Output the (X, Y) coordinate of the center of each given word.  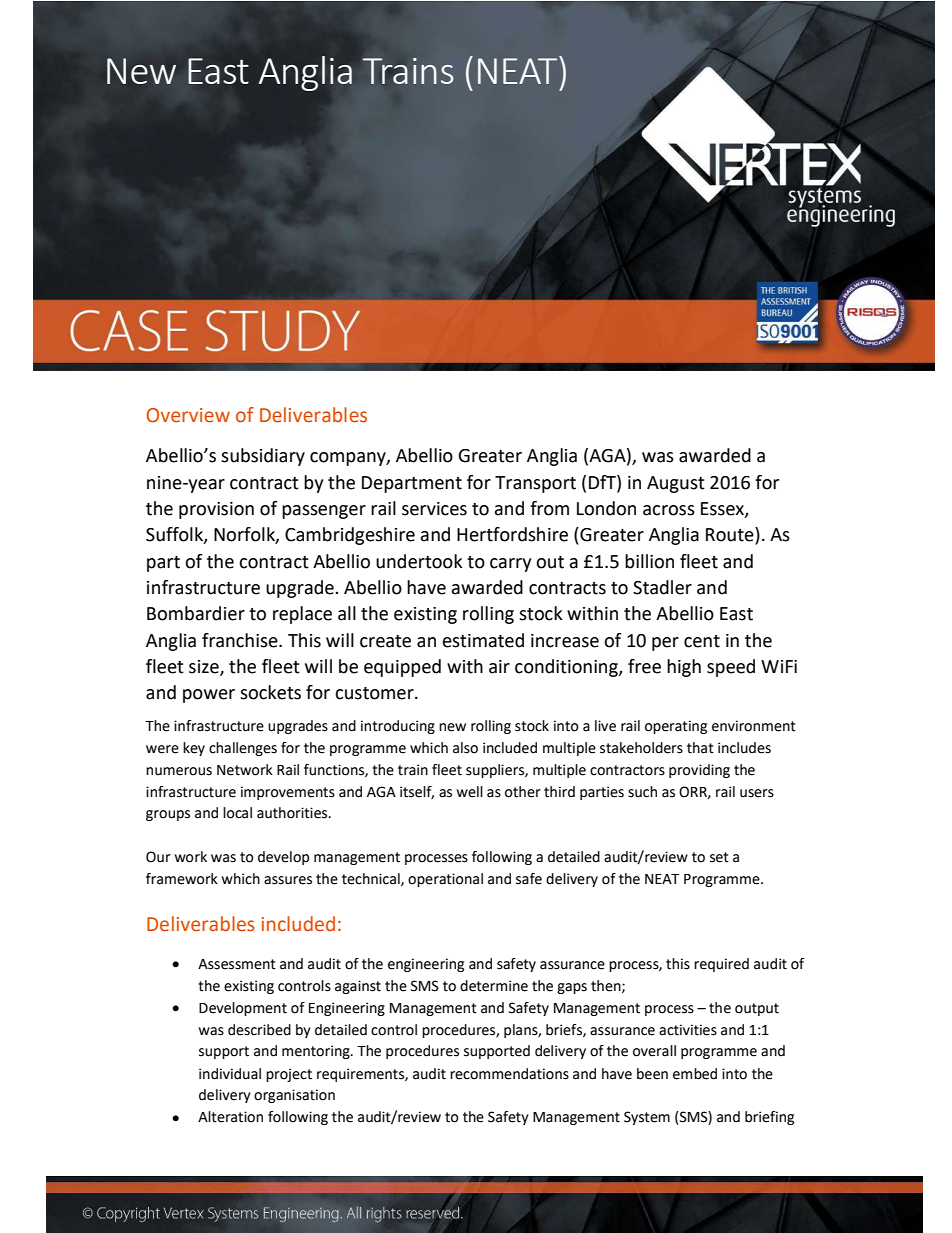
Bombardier (196, 613)
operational (445, 880)
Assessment (237, 964)
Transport (535, 484)
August (676, 484)
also (465, 748)
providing (699, 771)
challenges (243, 749)
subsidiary (263, 457)
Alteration (230, 1117)
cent (702, 641)
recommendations (509, 1074)
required (721, 965)
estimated (483, 640)
